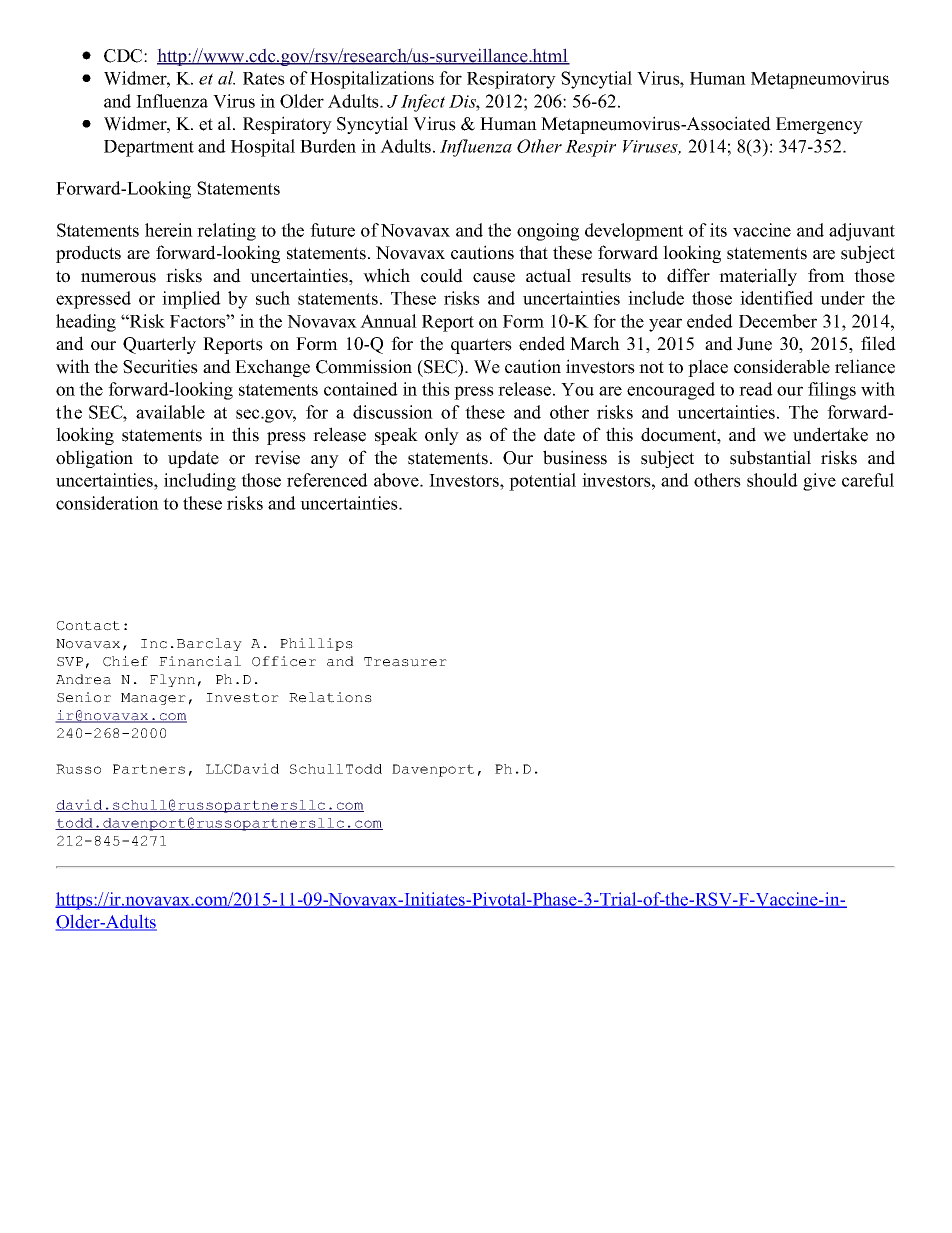 The width and height of the page is (952, 1233). What do you see at coordinates (264, 78) in the page?
I see `Rates` at bounding box center [264, 78].
